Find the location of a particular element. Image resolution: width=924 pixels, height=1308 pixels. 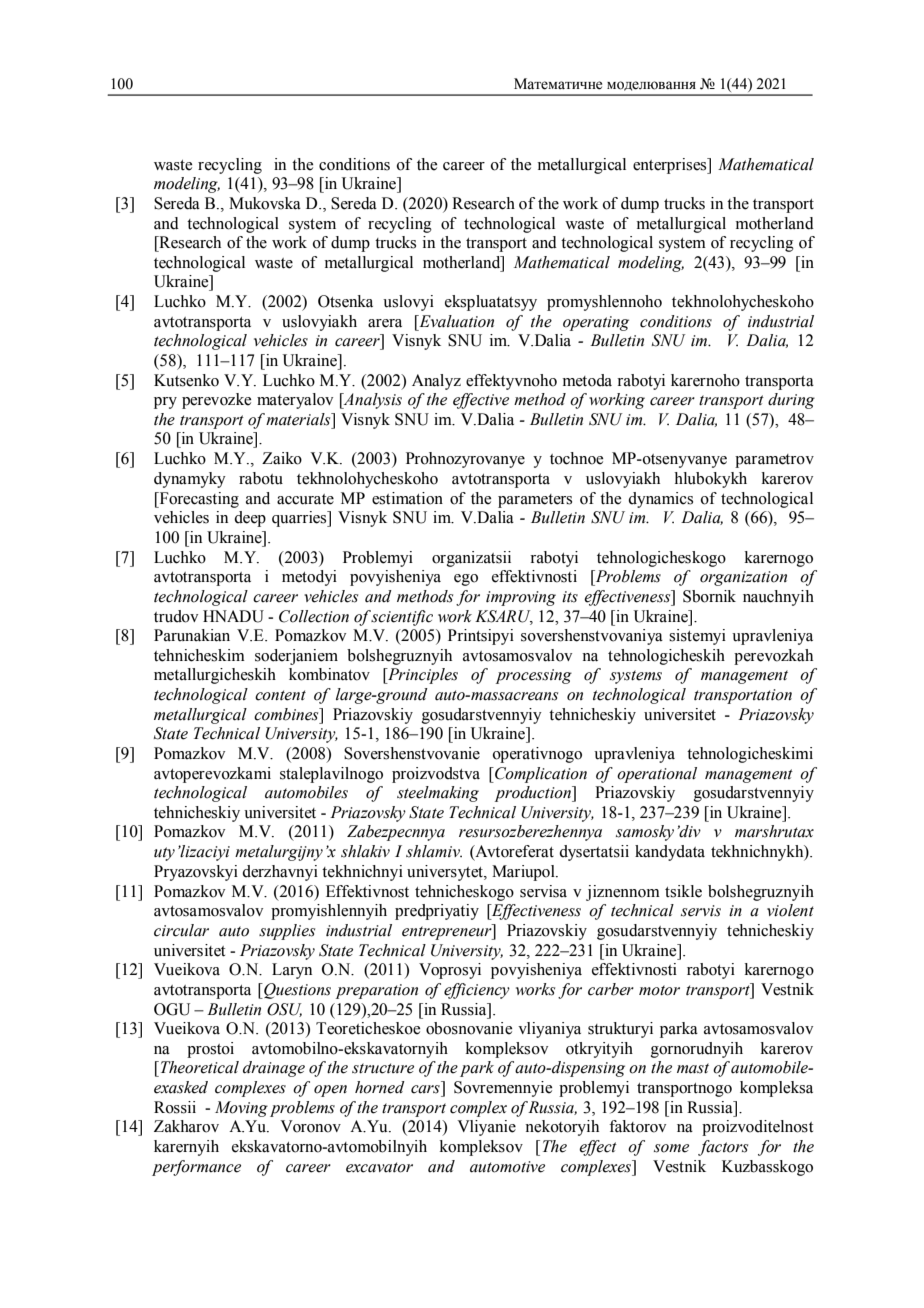

enterprises is located at coordinates (671, 166).
